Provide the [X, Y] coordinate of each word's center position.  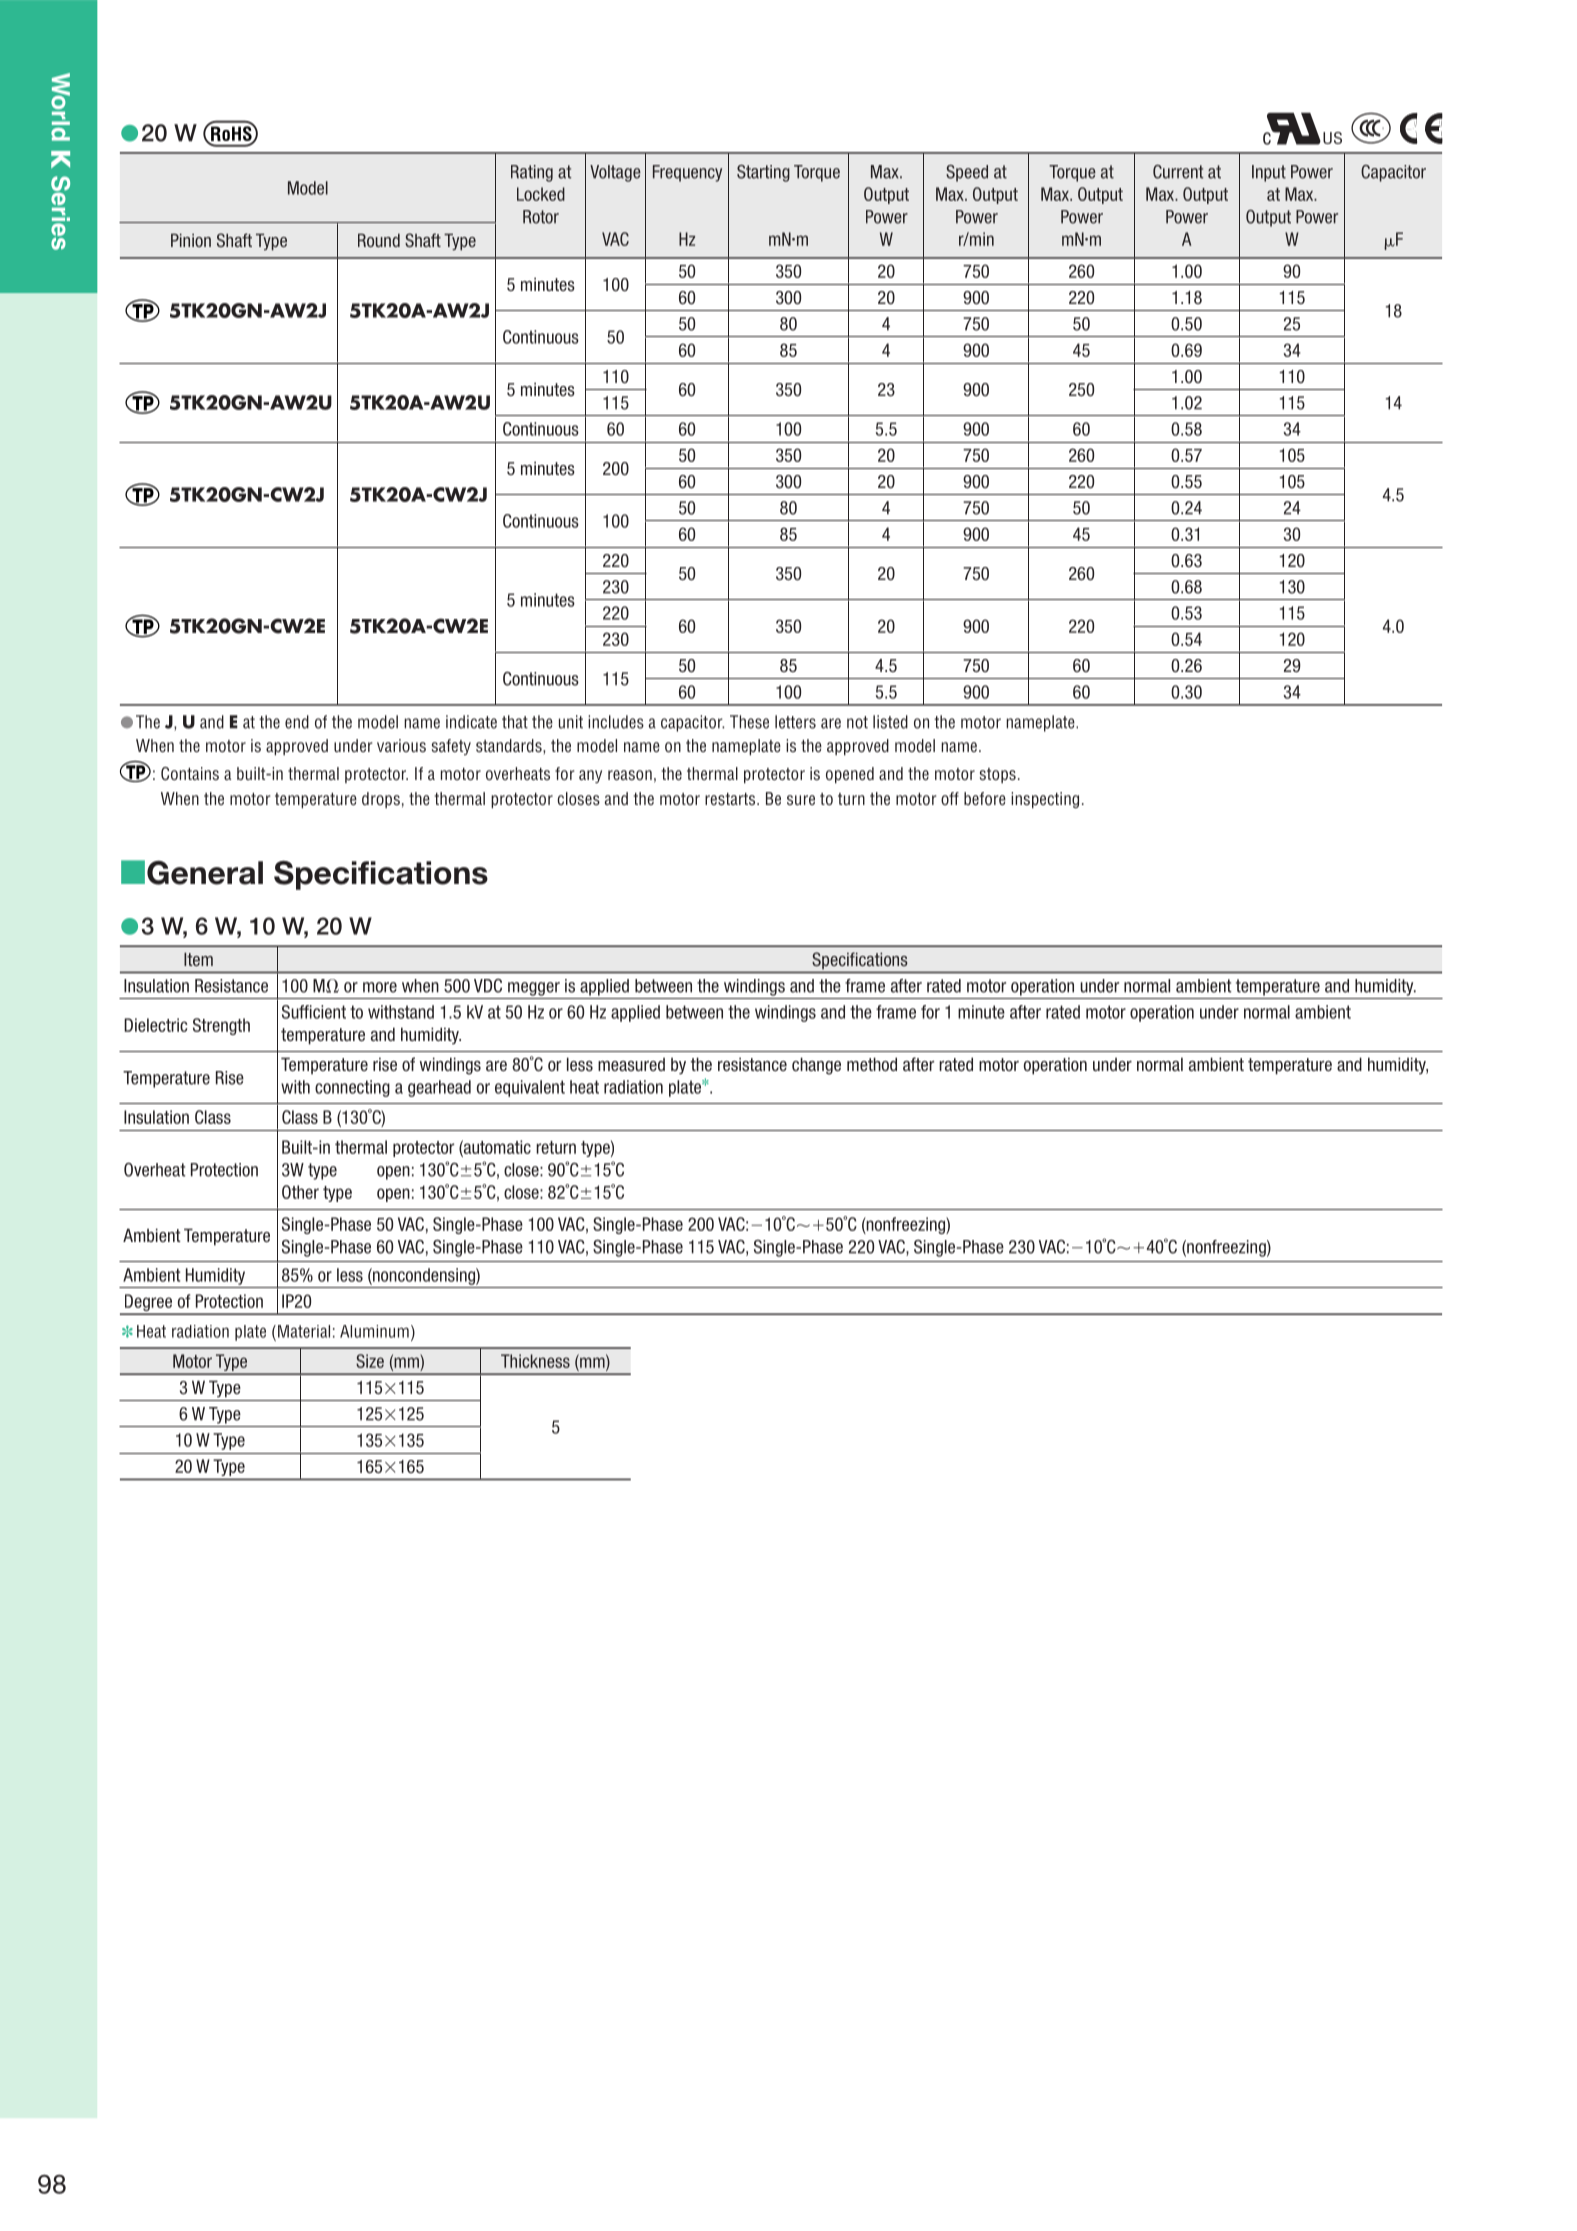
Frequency [687, 173]
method [872, 1064]
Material [304, 1331]
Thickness [535, 1361]
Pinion [191, 240]
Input [1269, 173]
